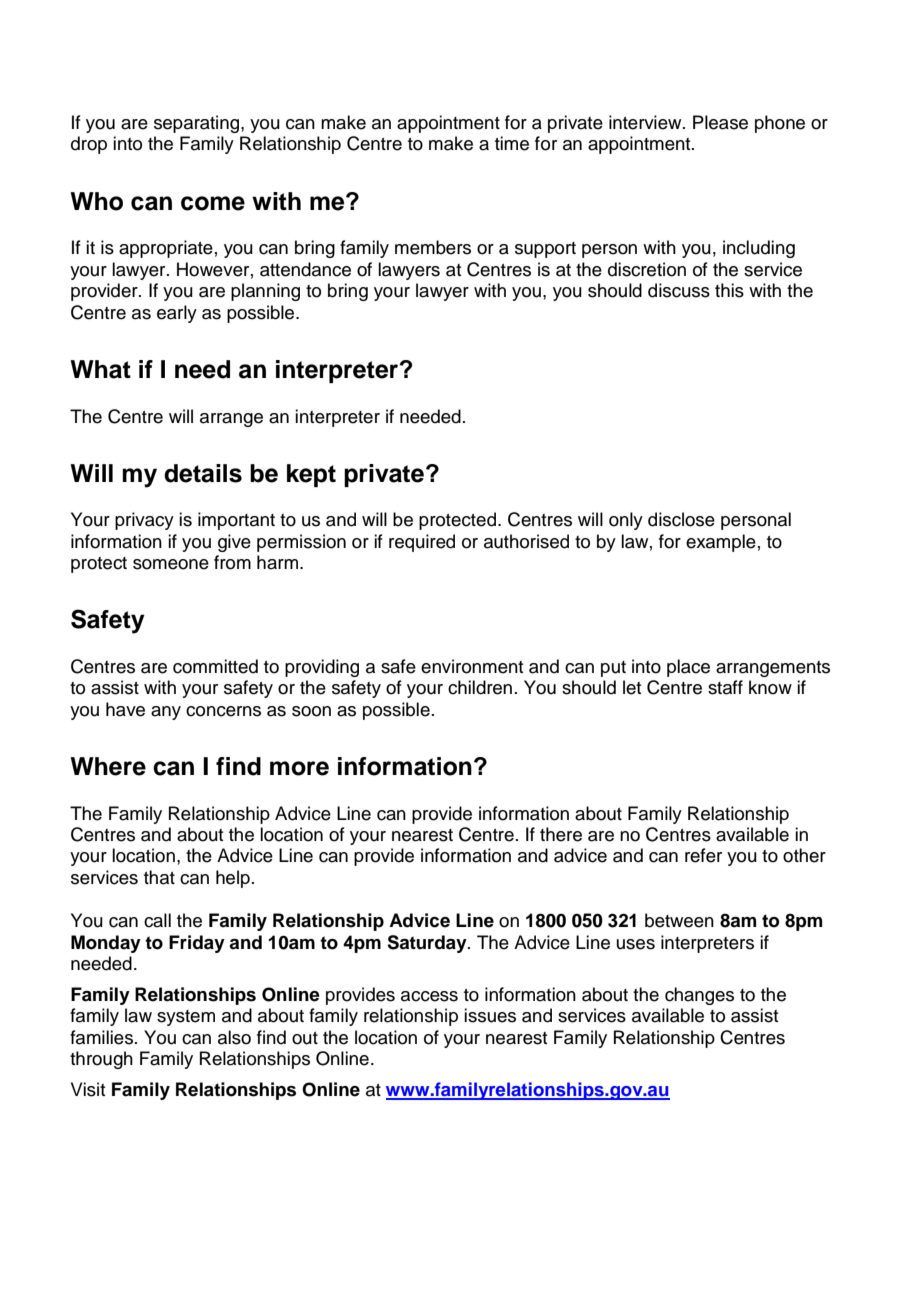 This screenshot has height=1308, width=924. What do you see at coordinates (186, 1018) in the screenshot?
I see `system` at bounding box center [186, 1018].
